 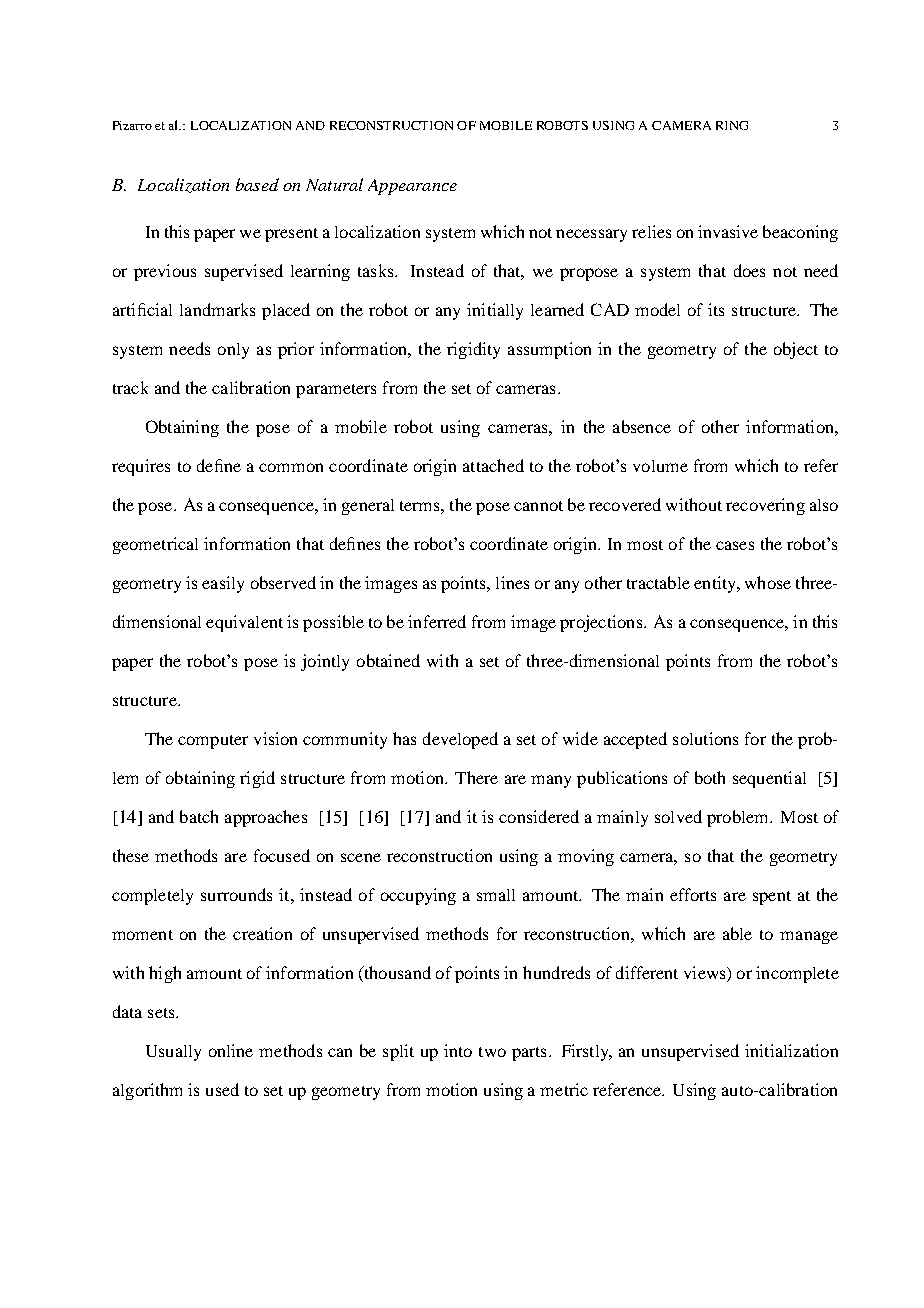 I want to click on easily, so click(x=223, y=584).
